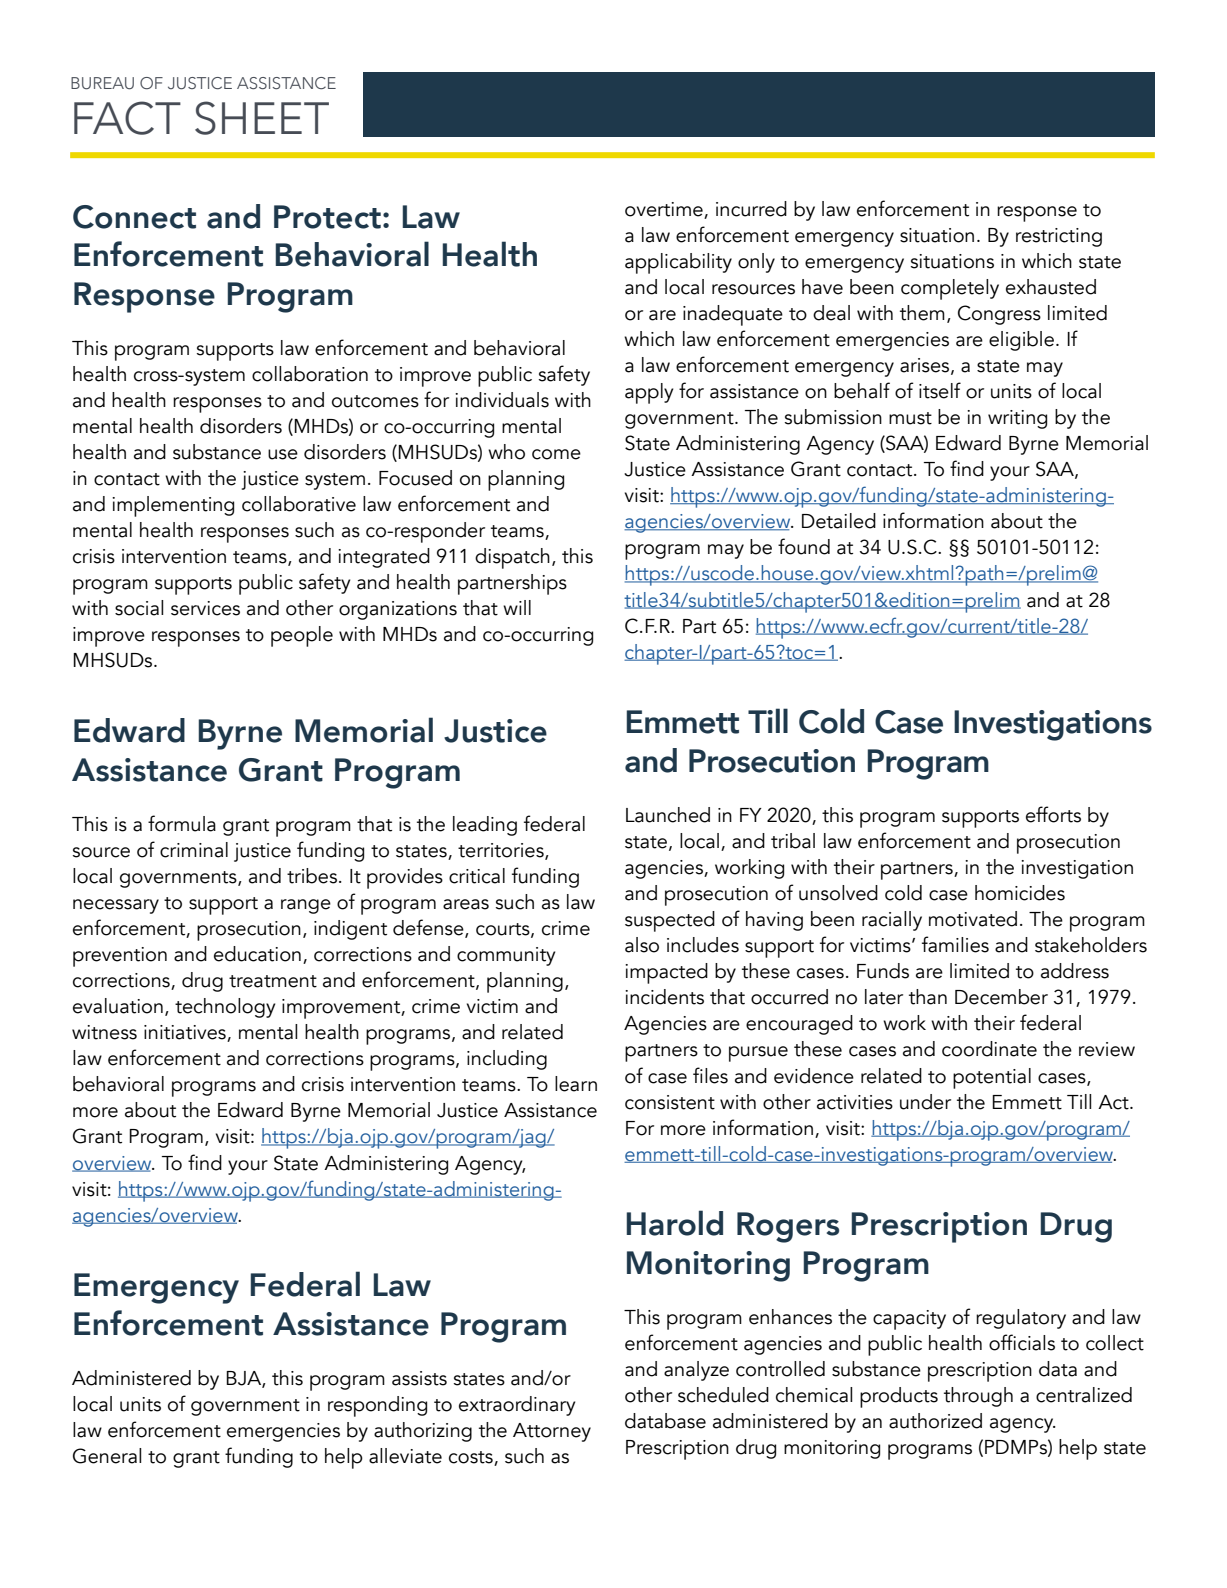 The width and height of the screenshot is (1227, 1588). Describe the element at coordinates (1059, 237) in the screenshot. I see `restricting` at that location.
